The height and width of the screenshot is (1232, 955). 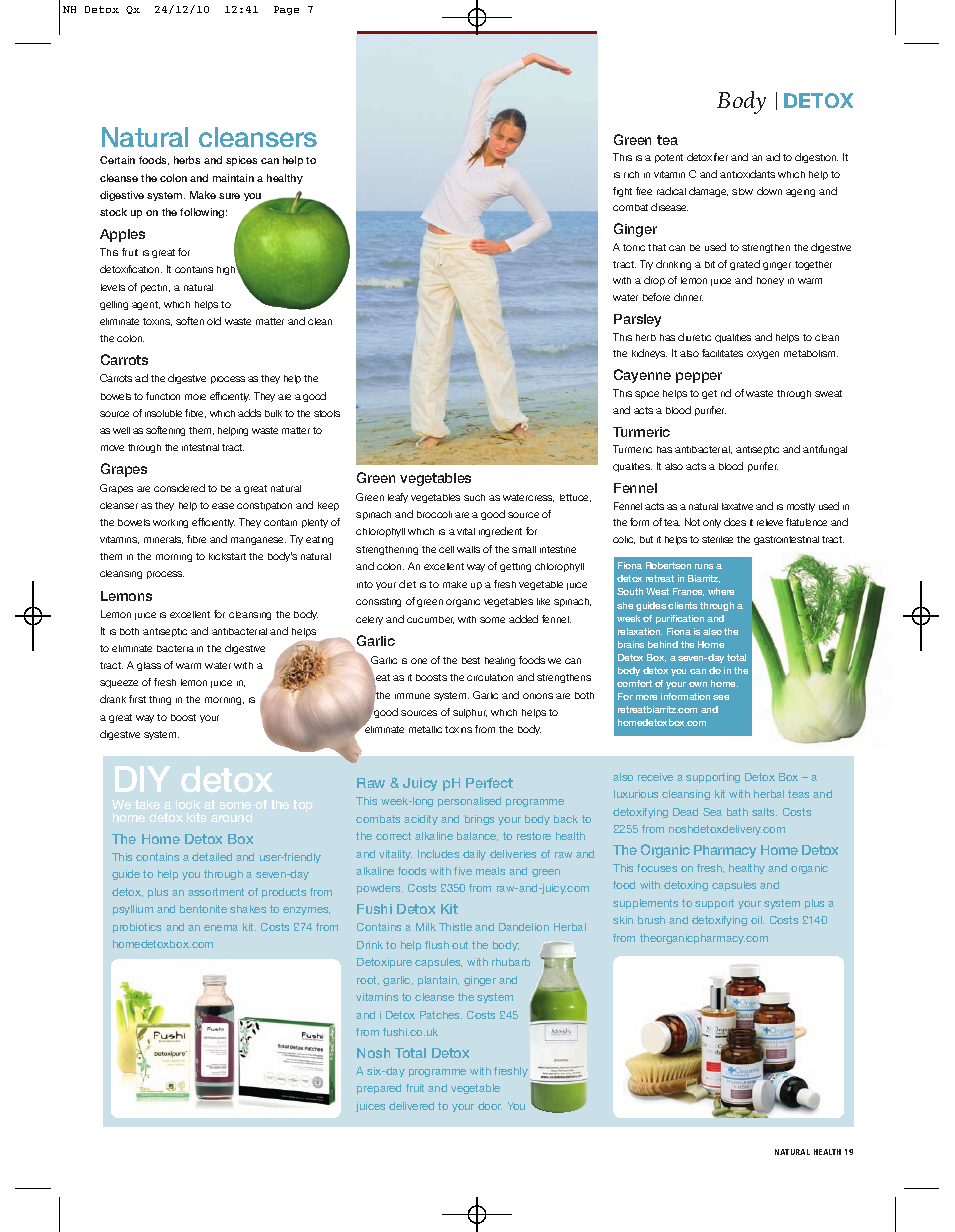 What do you see at coordinates (631, 174) in the screenshot?
I see `rich` at bounding box center [631, 174].
